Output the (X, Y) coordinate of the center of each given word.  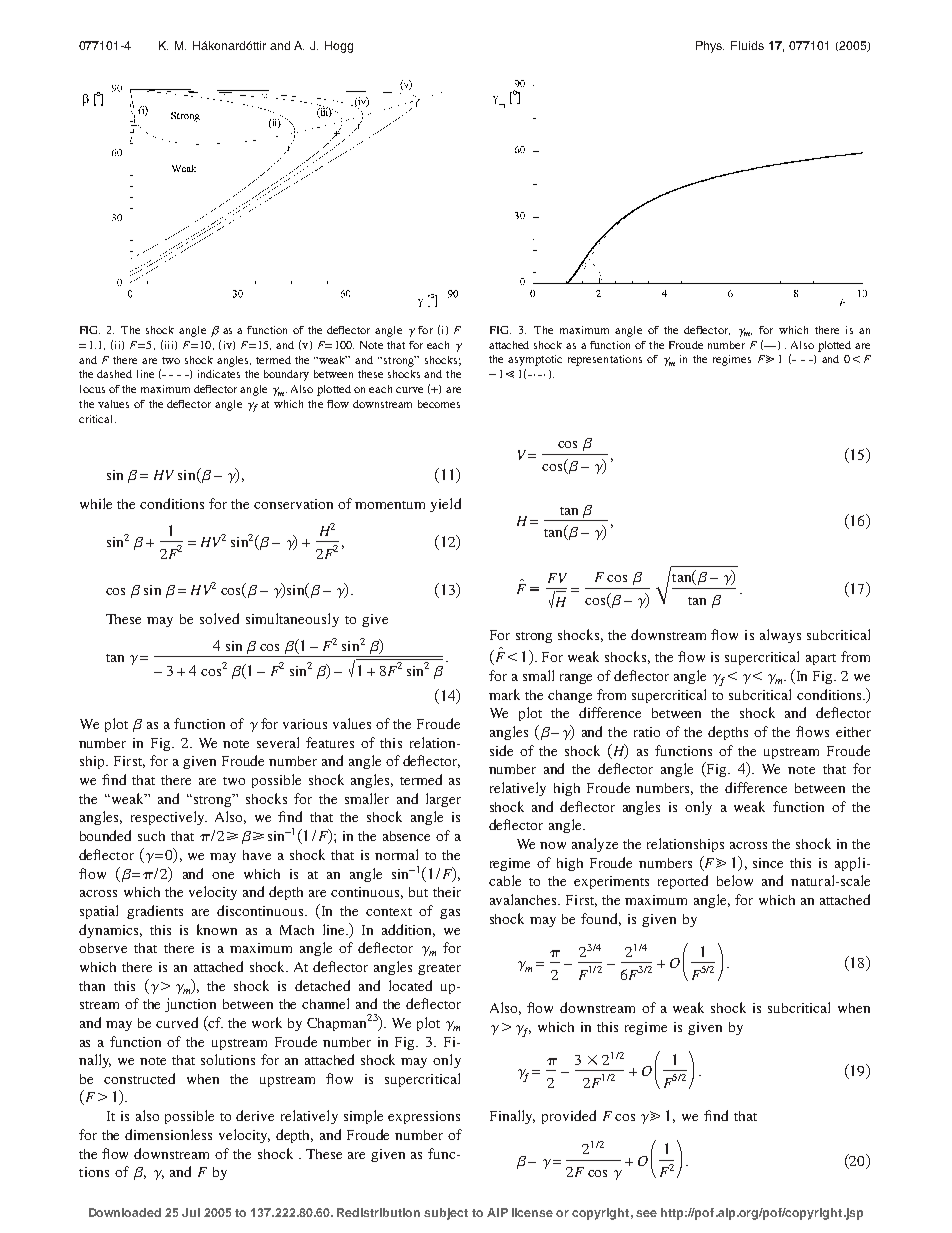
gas (450, 914)
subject (446, 1214)
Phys (710, 47)
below (735, 880)
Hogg (339, 47)
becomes (439, 404)
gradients (155, 912)
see (646, 1213)
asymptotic (535, 360)
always (780, 636)
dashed (114, 374)
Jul (191, 1212)
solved (219, 618)
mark (504, 694)
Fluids (747, 45)
